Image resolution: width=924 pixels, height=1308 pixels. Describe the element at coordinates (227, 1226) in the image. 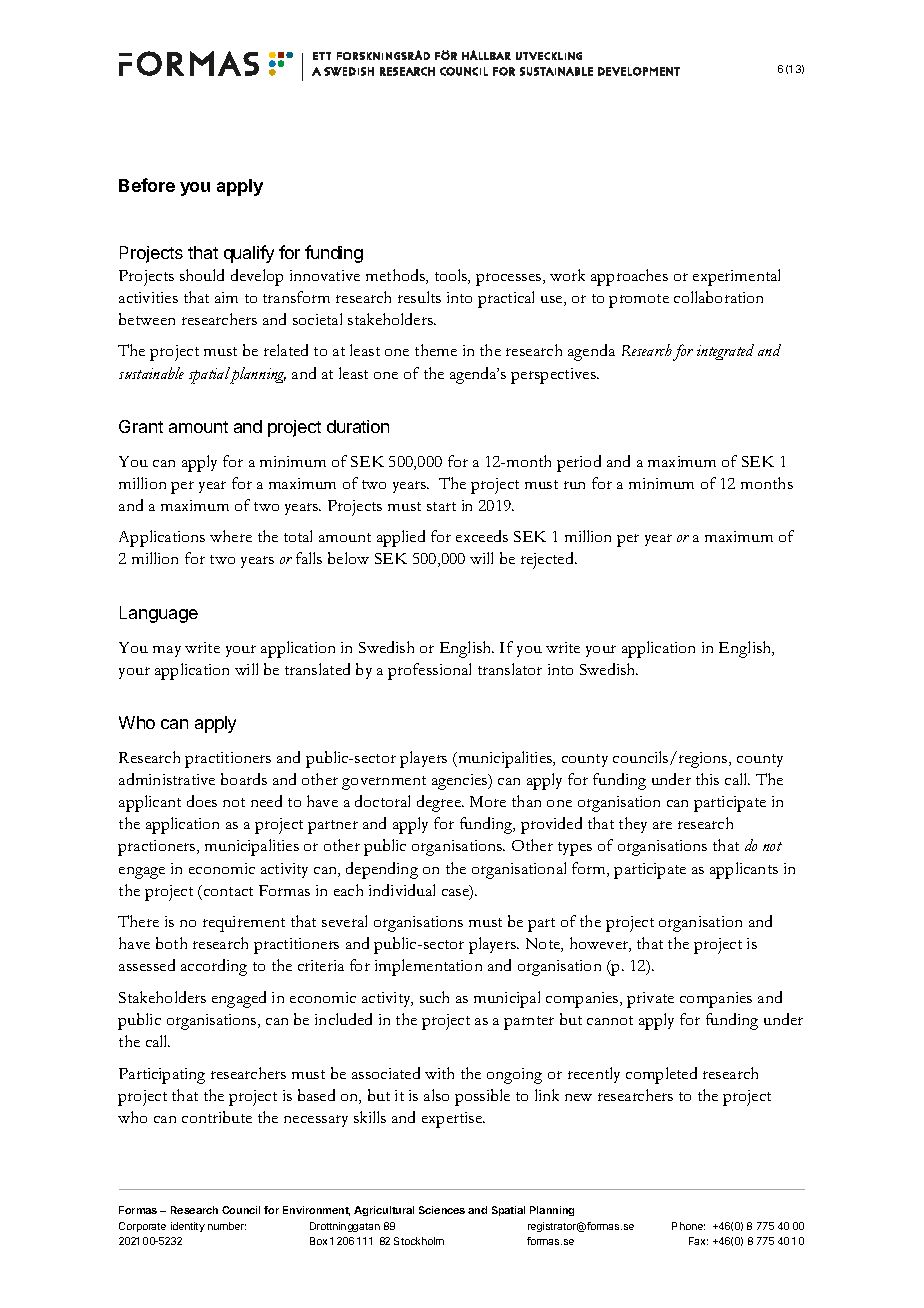

I see `number` at that location.
